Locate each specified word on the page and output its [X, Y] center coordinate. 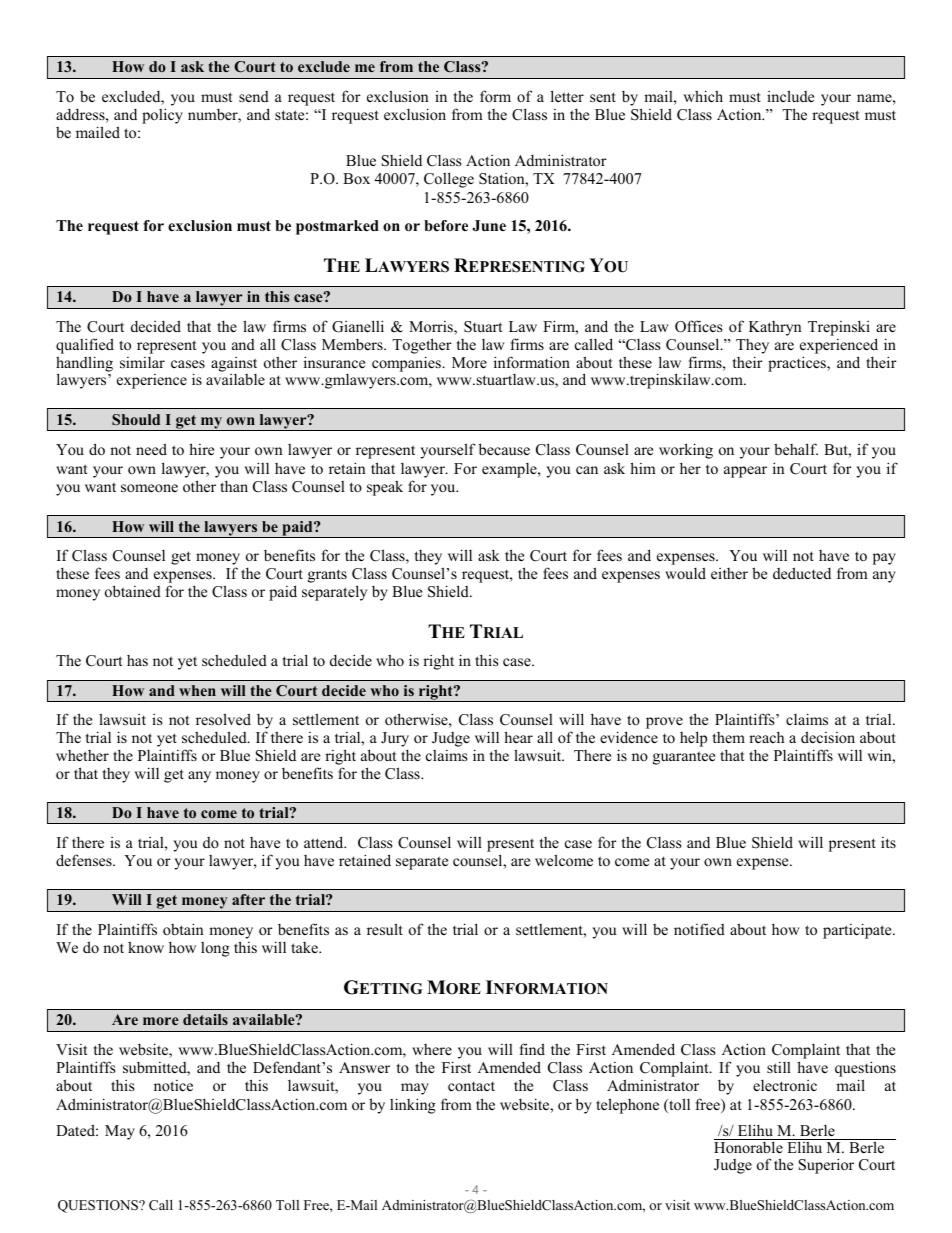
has [137, 660]
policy [162, 116]
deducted [802, 573]
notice [173, 1085]
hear [518, 737]
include [790, 96]
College [449, 180]
